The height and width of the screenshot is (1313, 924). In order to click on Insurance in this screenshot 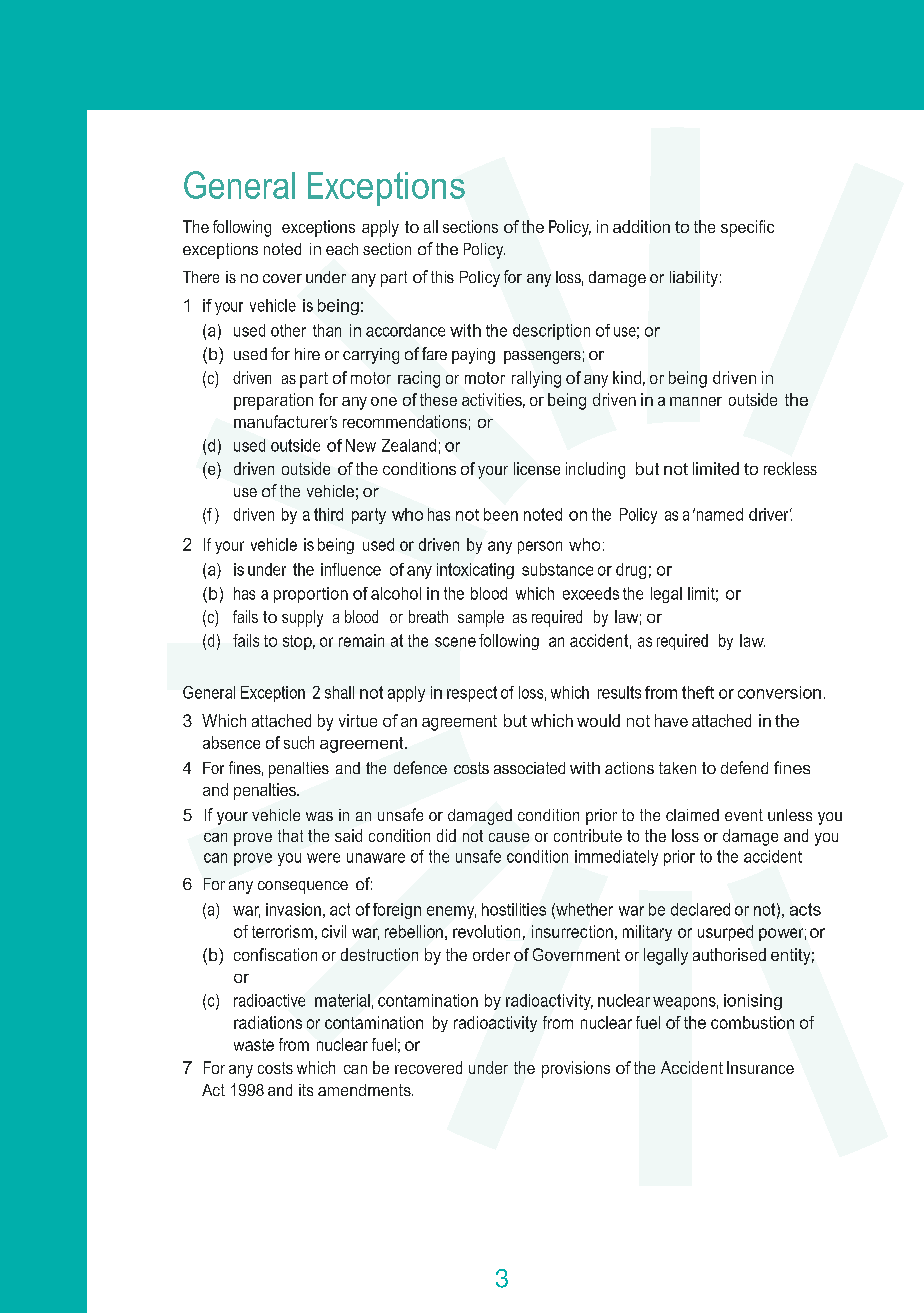, I will do `click(760, 1067)`.
